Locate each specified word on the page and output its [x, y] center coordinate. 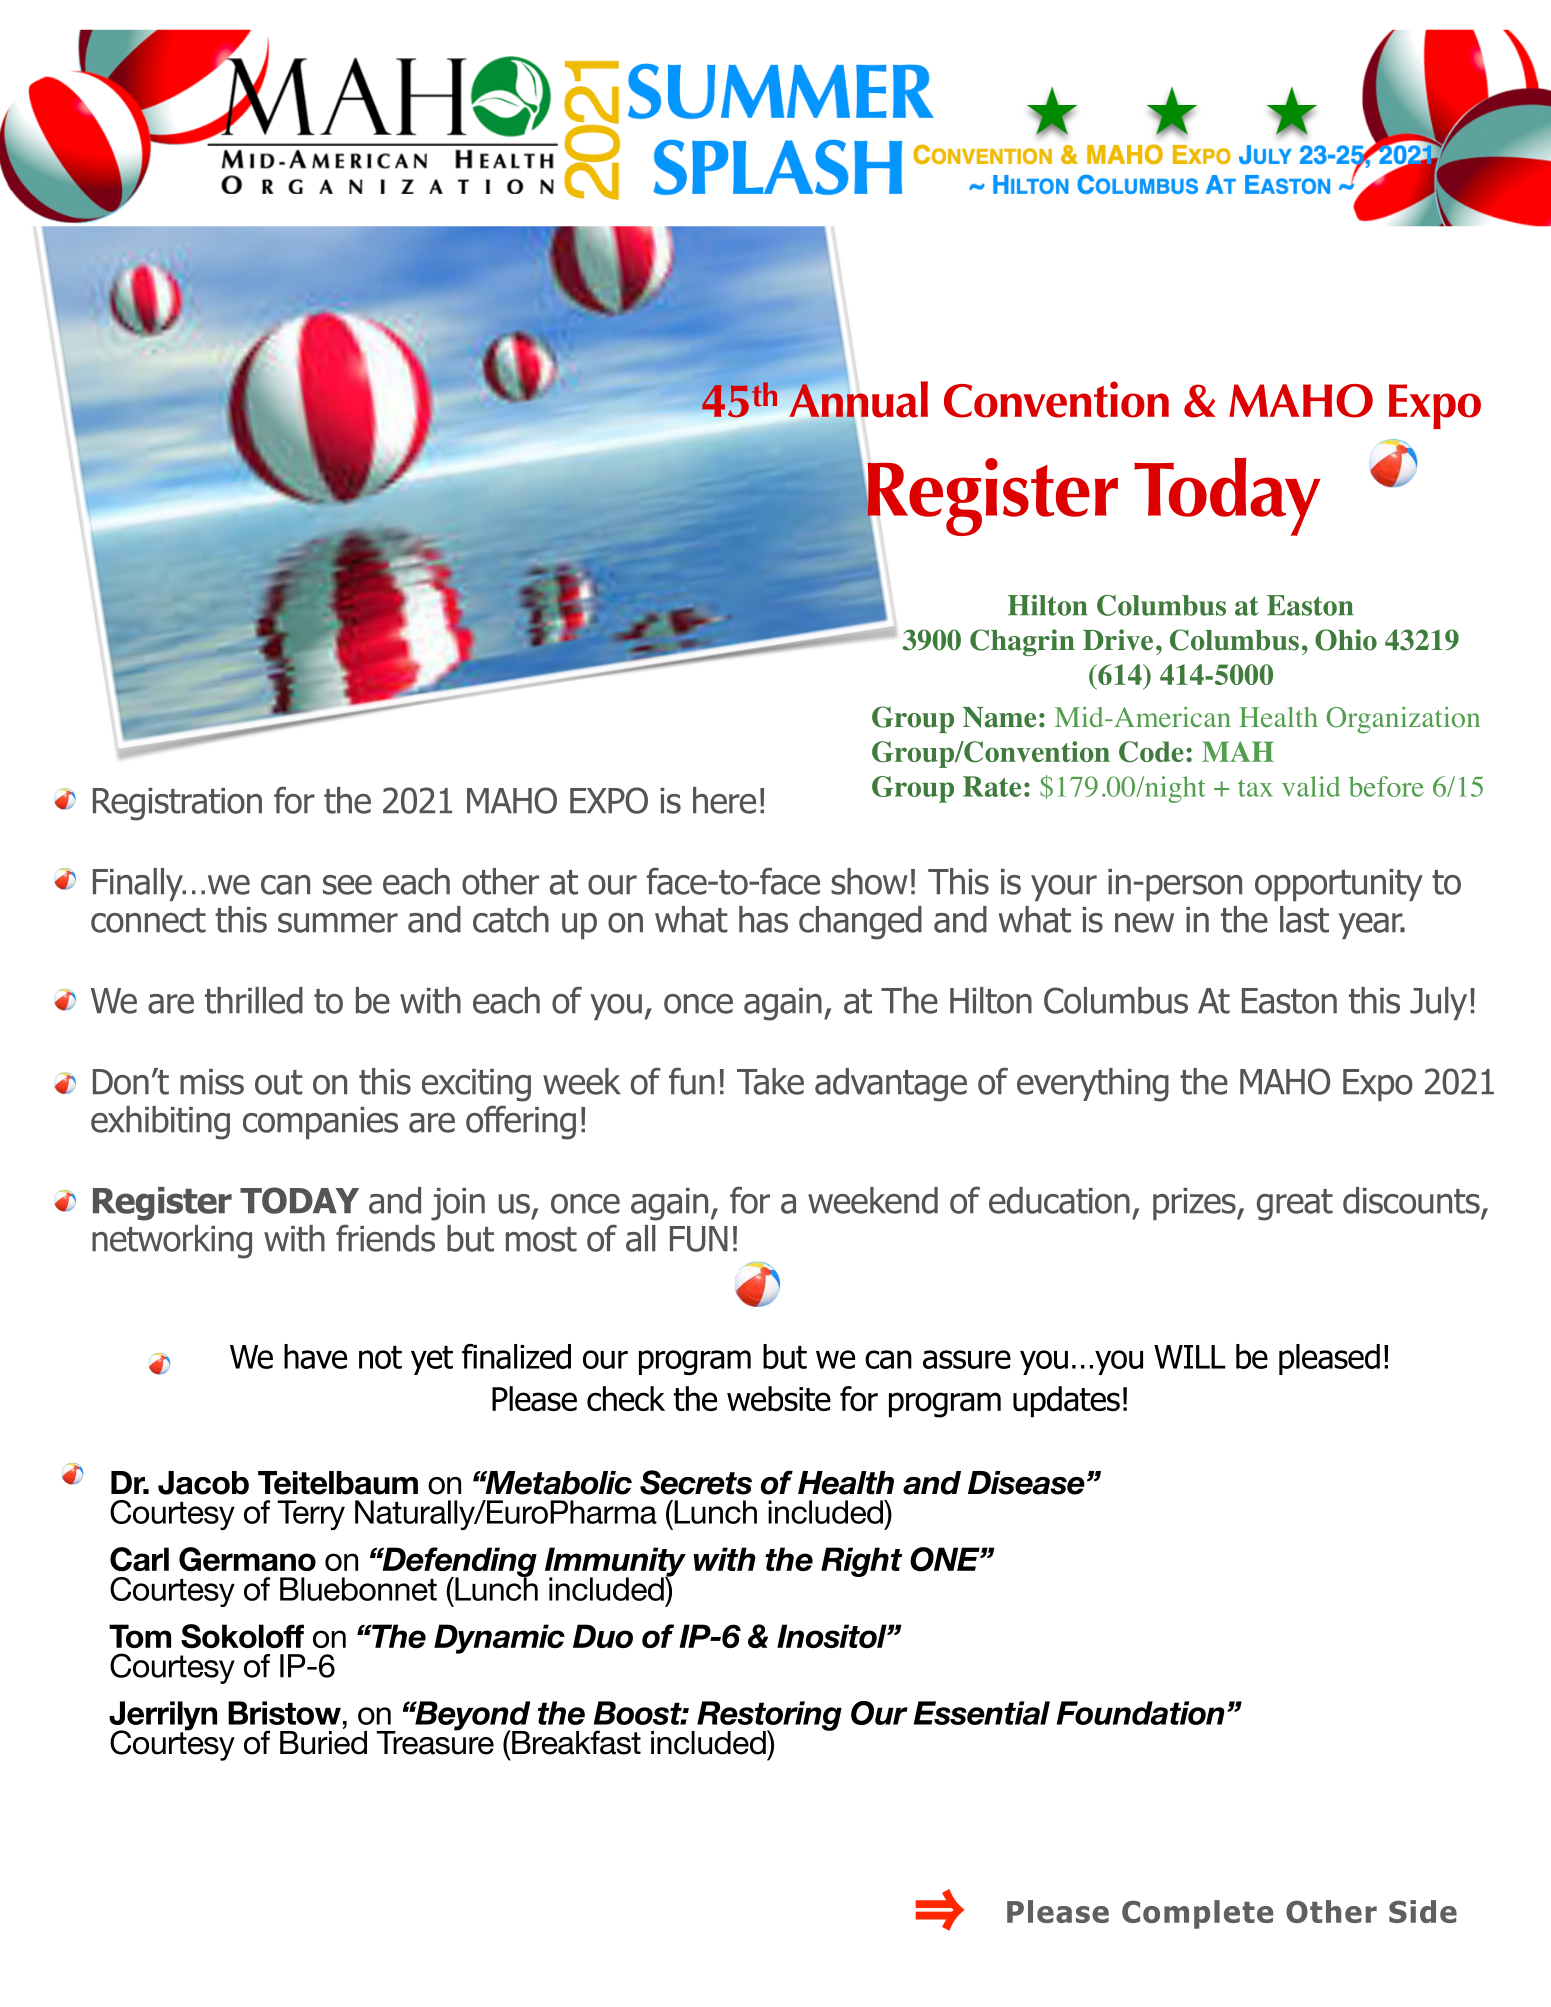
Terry [311, 1515]
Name [999, 717]
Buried [323, 1743]
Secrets [696, 1482]
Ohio [1346, 640]
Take [770, 1081]
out [279, 1082]
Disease [1026, 1483]
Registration [177, 804]
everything [1093, 1085]
